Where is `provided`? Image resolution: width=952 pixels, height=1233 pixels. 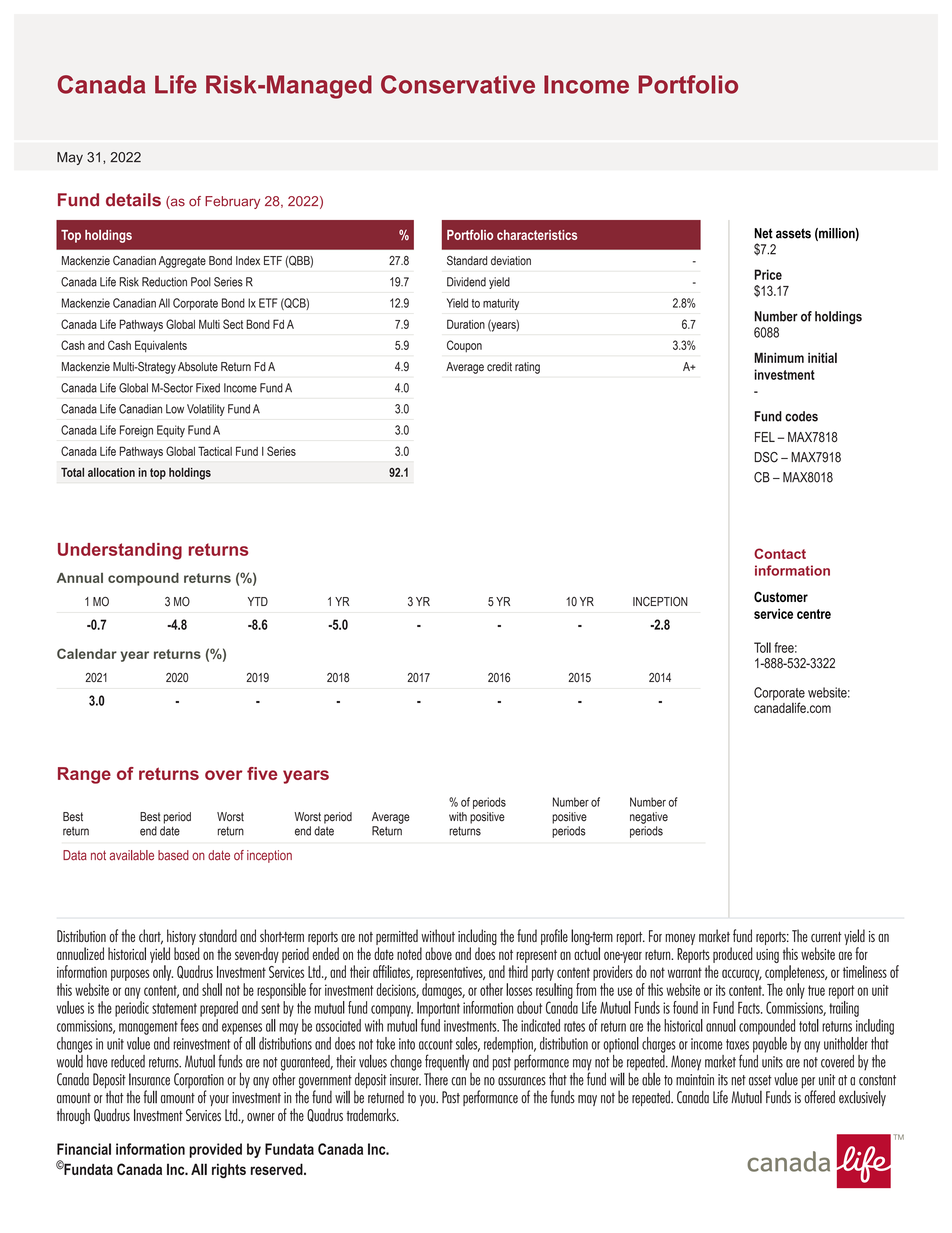 provided is located at coordinates (215, 1150).
